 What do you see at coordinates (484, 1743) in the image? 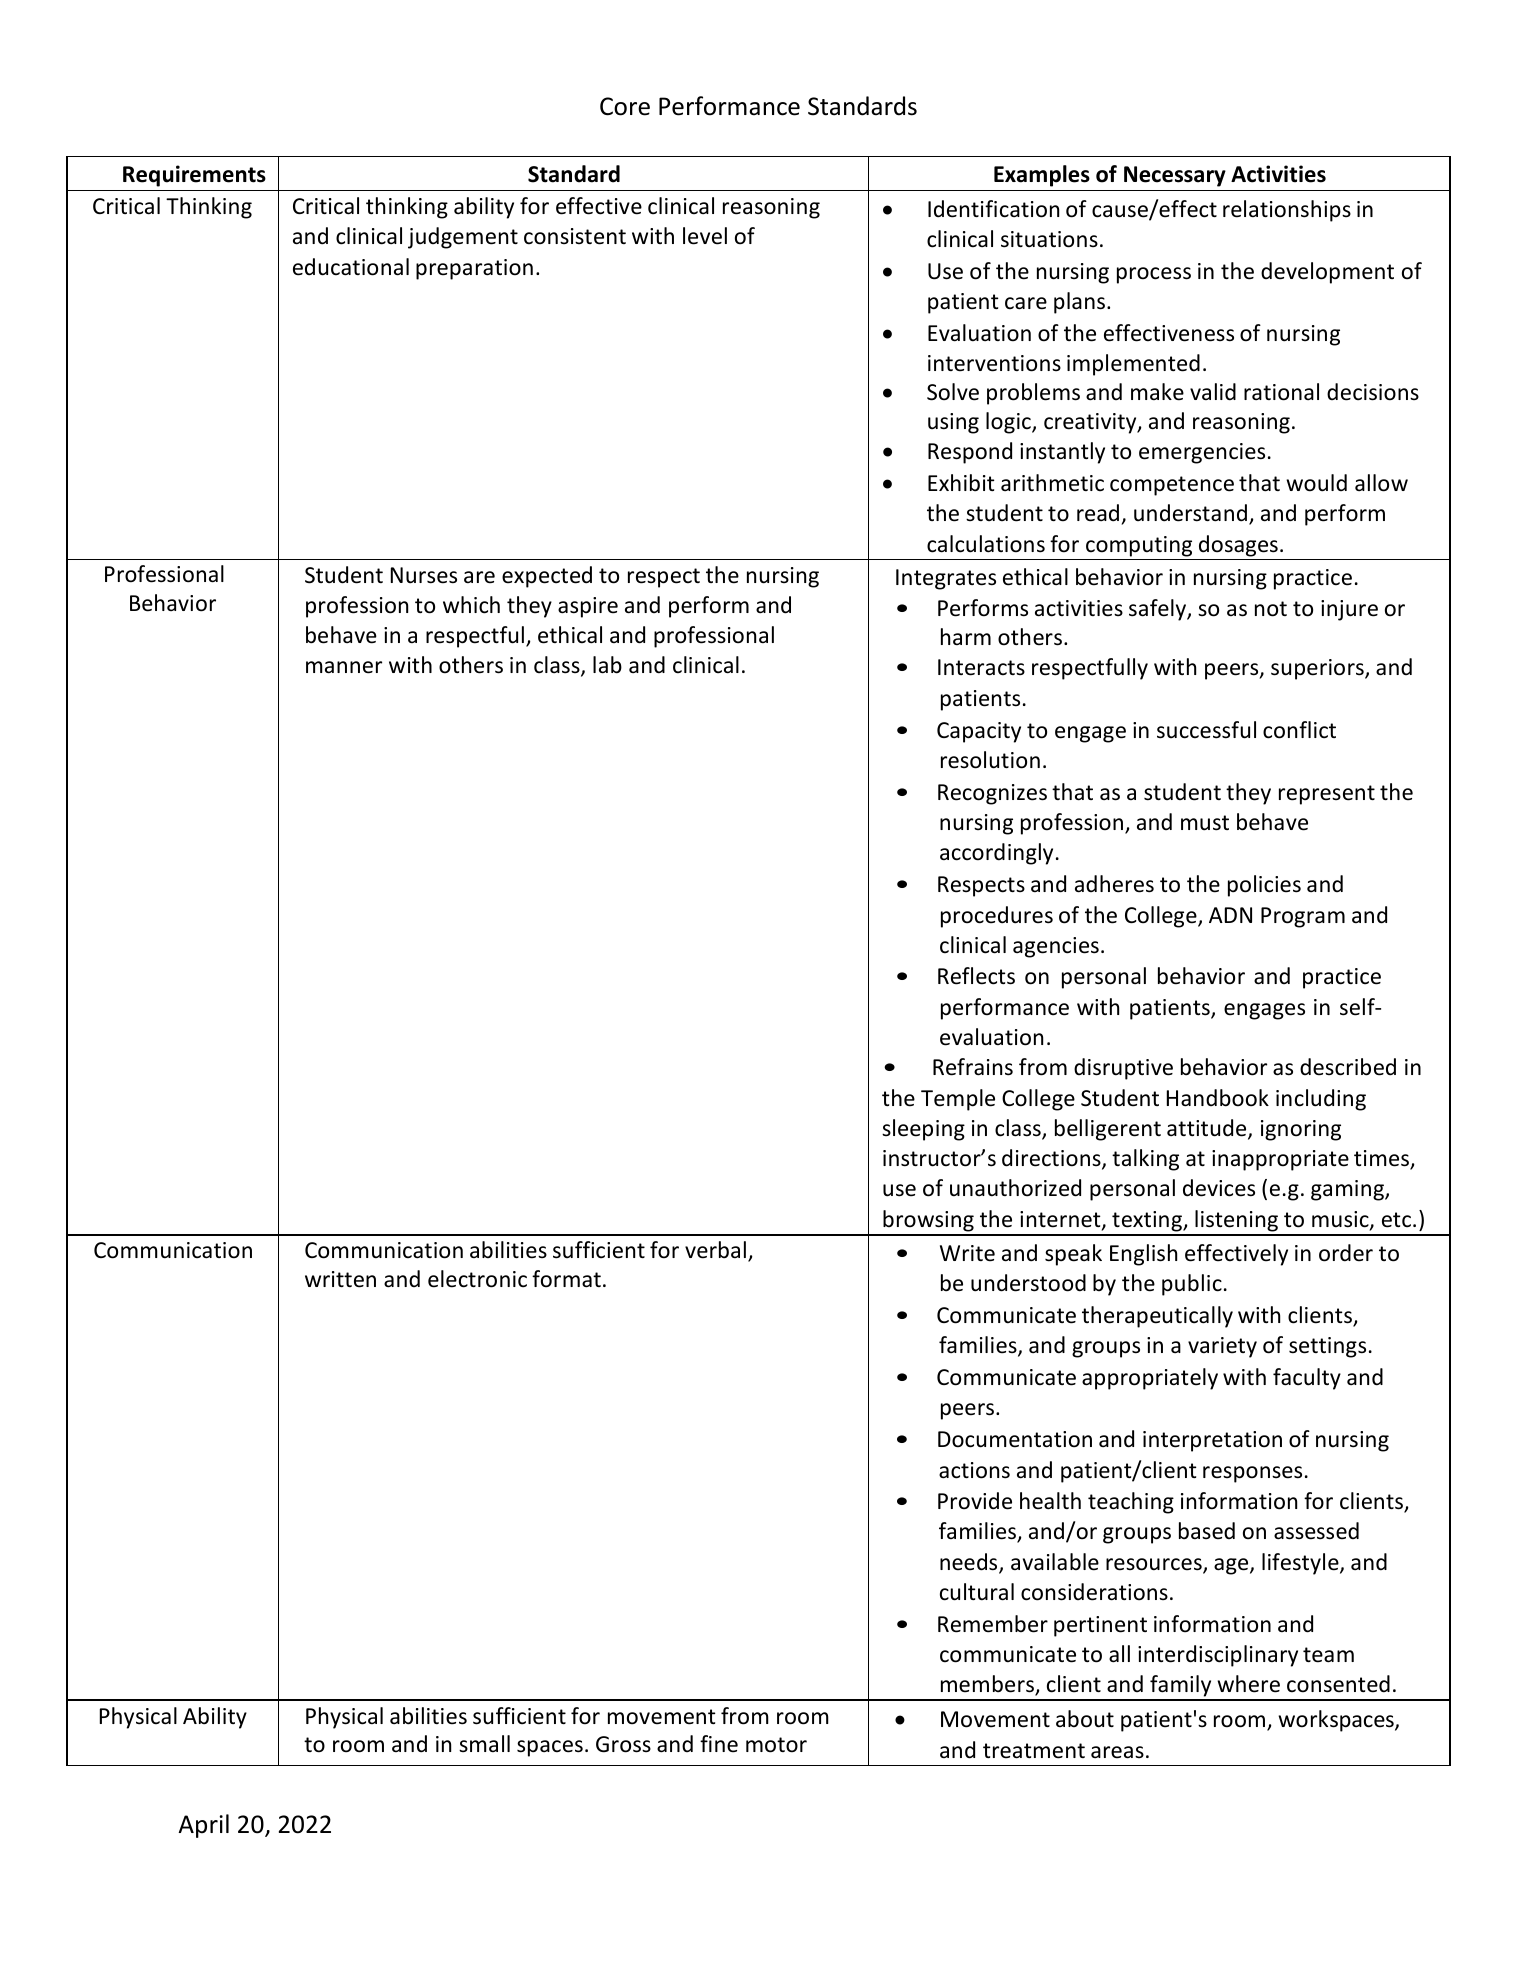
I see `small` at bounding box center [484, 1743].
